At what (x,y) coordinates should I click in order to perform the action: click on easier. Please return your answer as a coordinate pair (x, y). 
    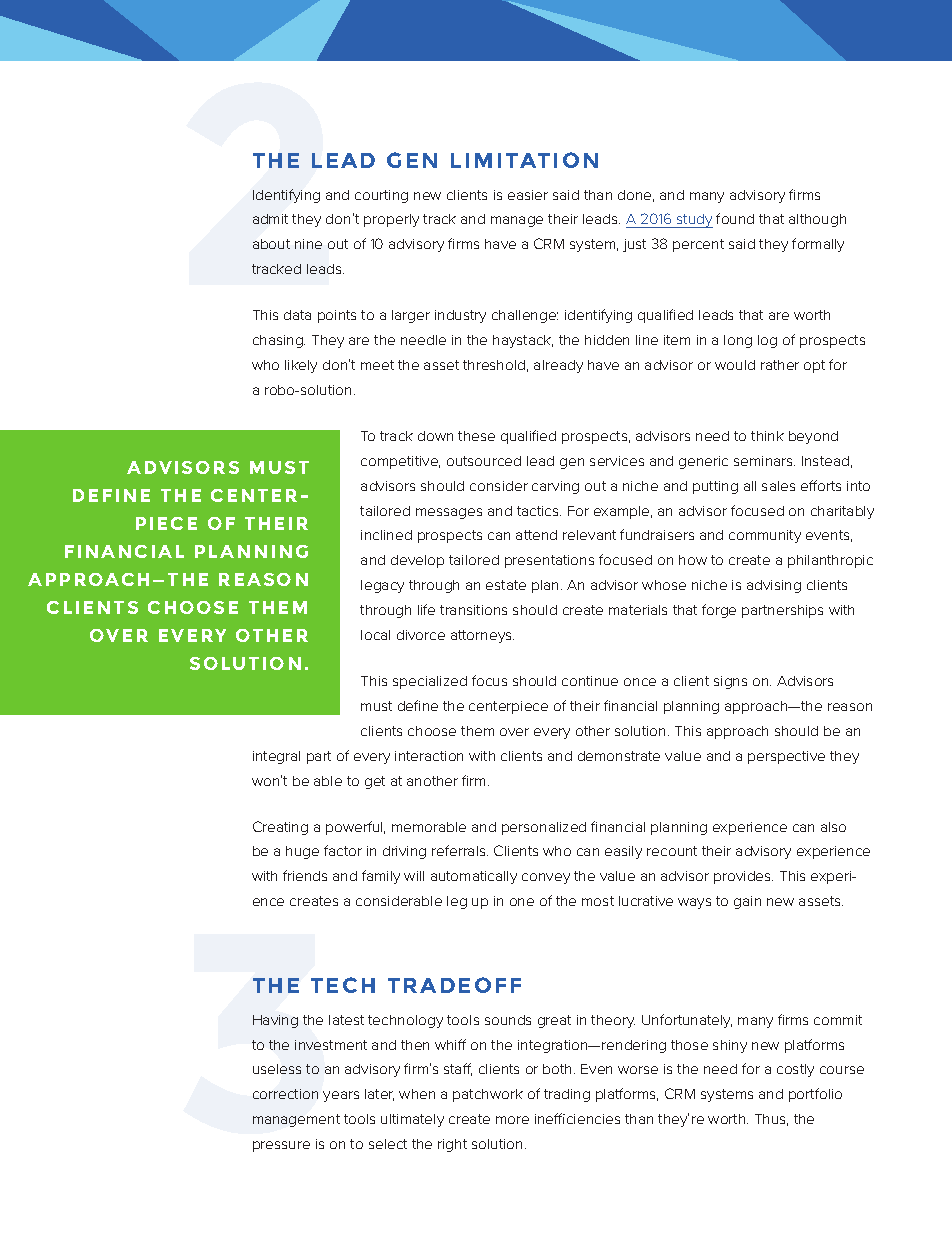
    Looking at the image, I should click on (528, 195).
